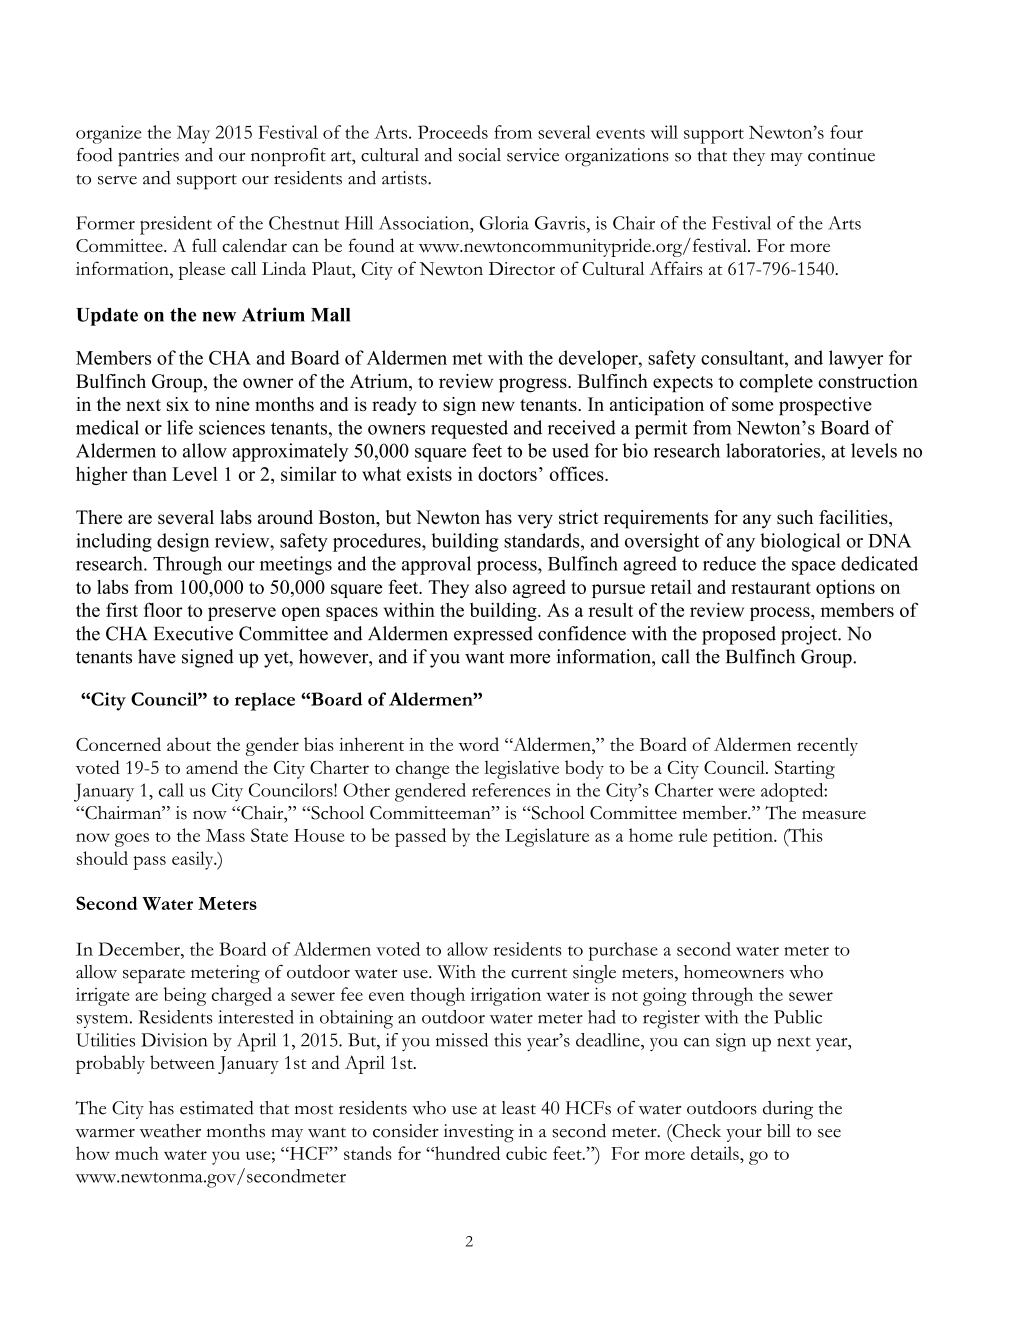 The height and width of the screenshot is (1332, 1029). Describe the element at coordinates (469, 429) in the screenshot. I see `requested` at that location.
